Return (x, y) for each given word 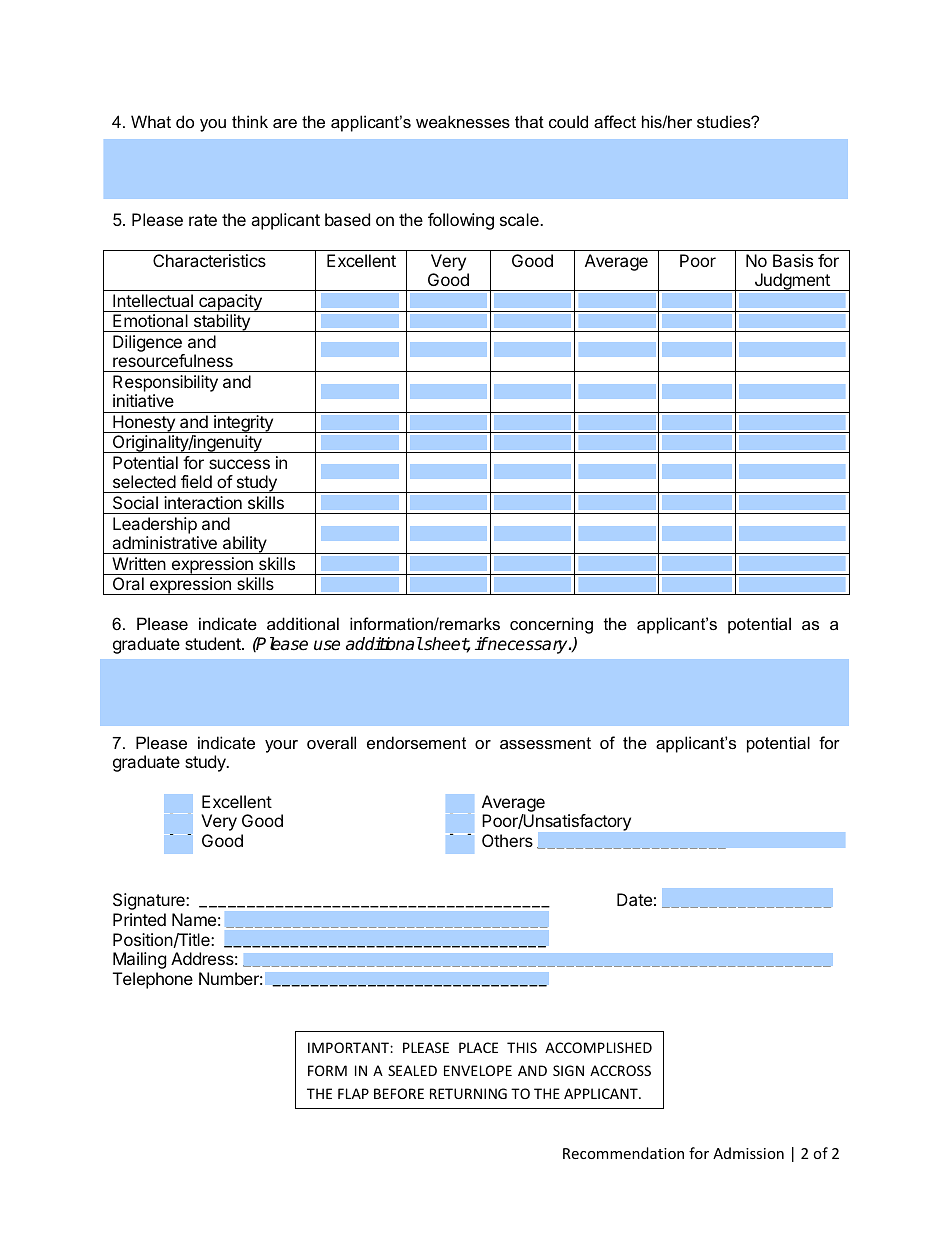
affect (615, 121)
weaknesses (463, 121)
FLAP (353, 1093)
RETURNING (468, 1093)
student (214, 643)
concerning (551, 625)
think (250, 121)
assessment (545, 743)
